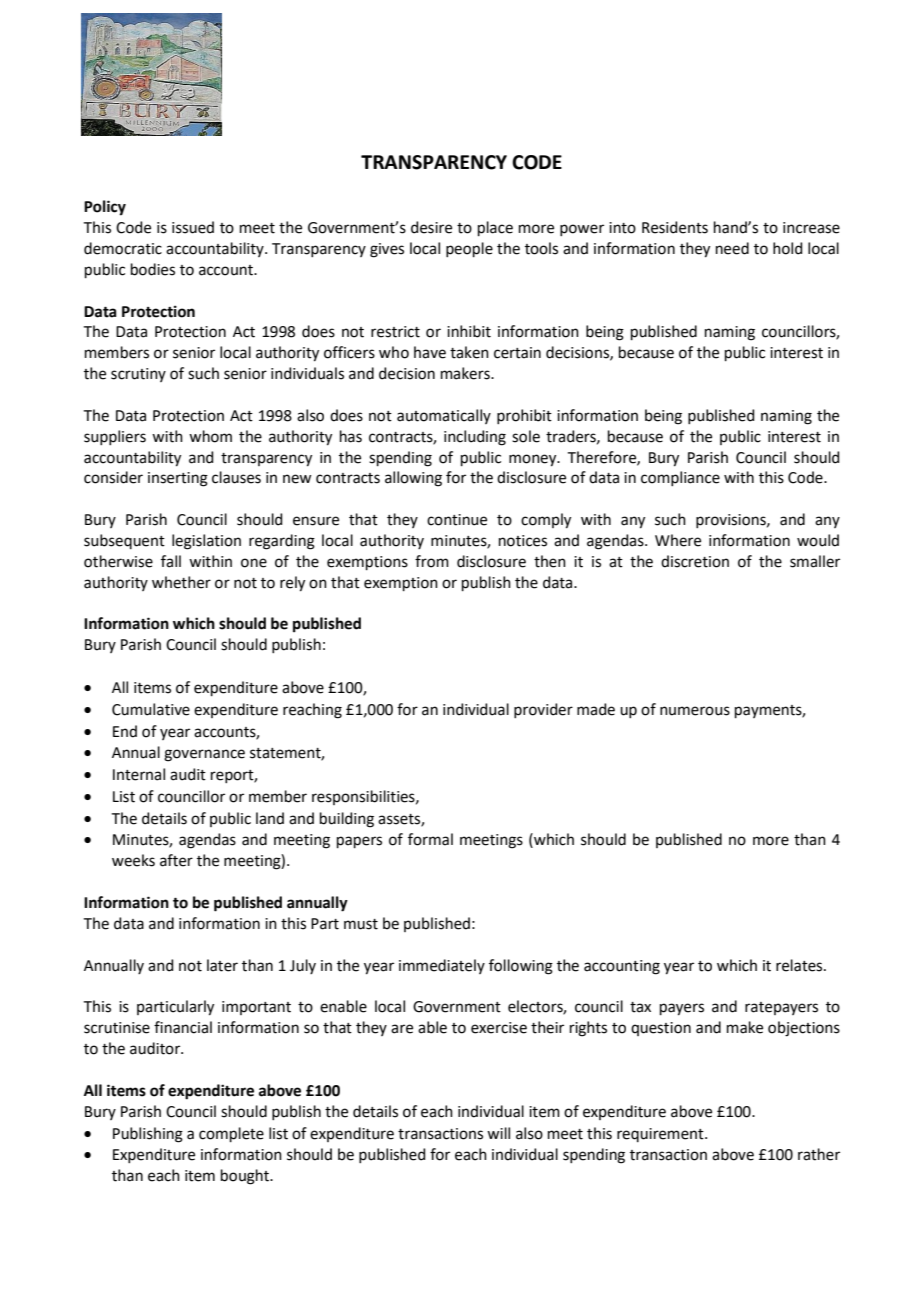 The width and height of the image is (924, 1308). Describe the element at coordinates (151, 709) in the image. I see `Cumulative` at that location.
